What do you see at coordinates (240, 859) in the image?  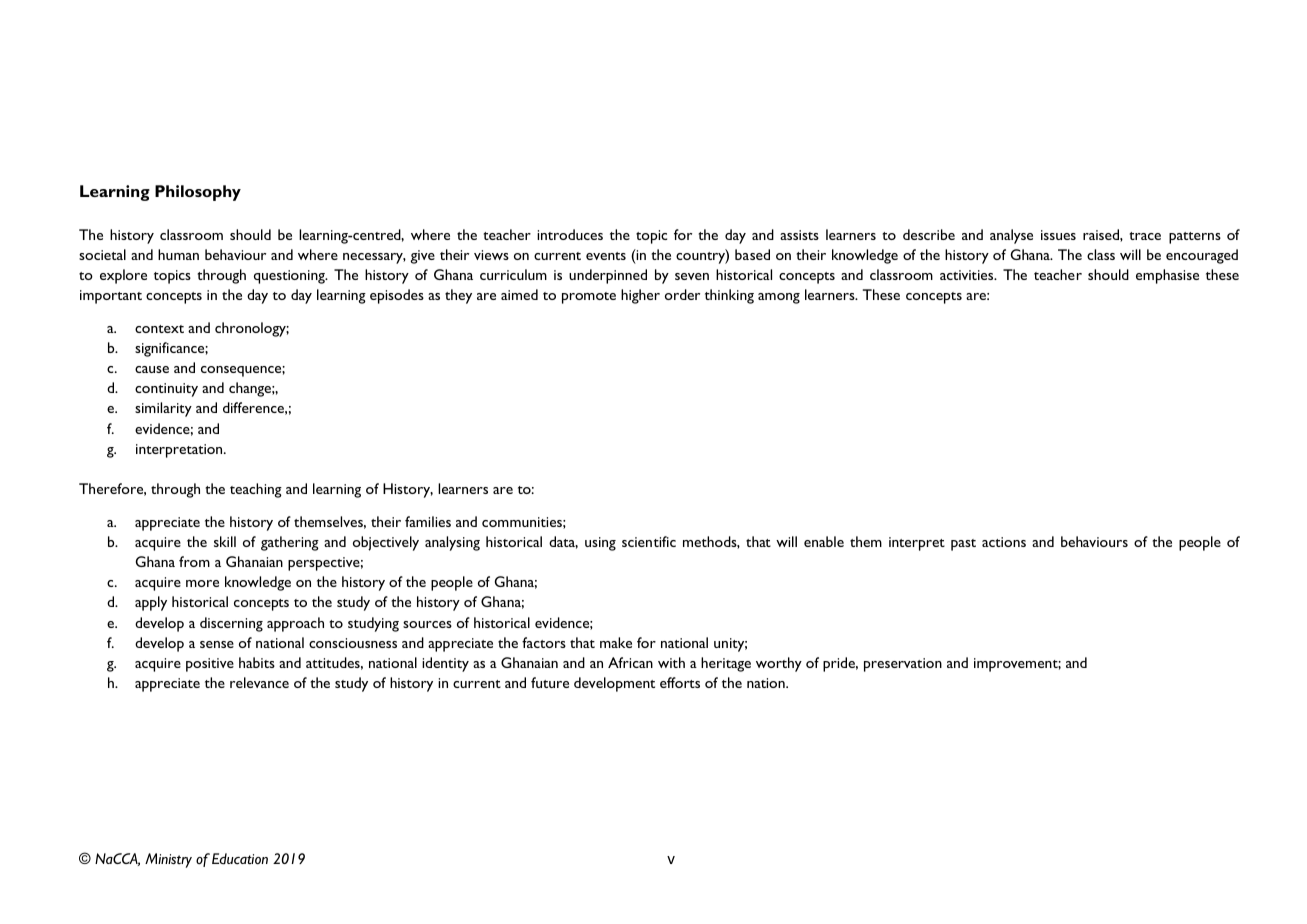 I see `Education` at bounding box center [240, 859].
